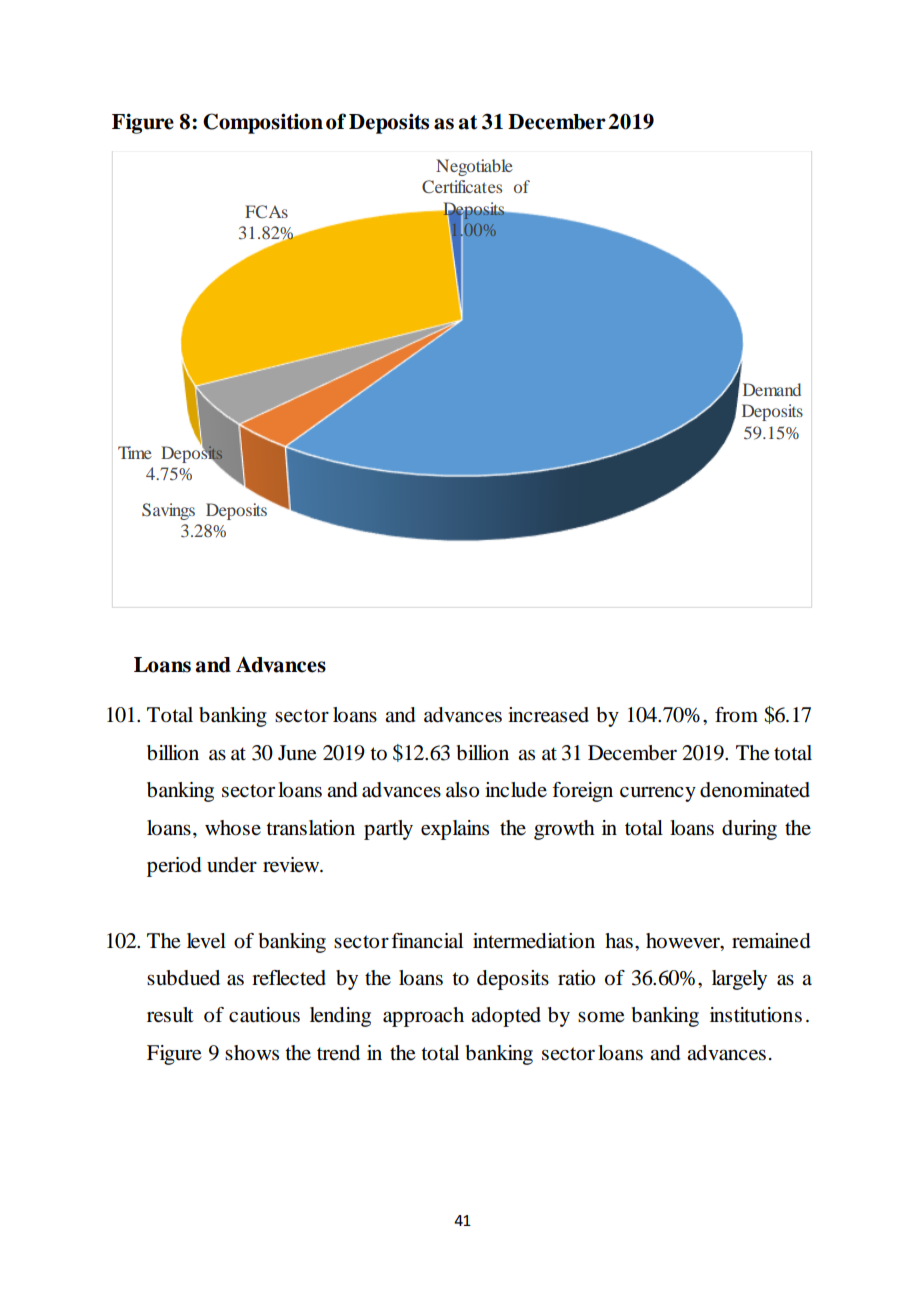 The image size is (924, 1308). What do you see at coordinates (170, 1015) in the page?
I see `result` at bounding box center [170, 1015].
